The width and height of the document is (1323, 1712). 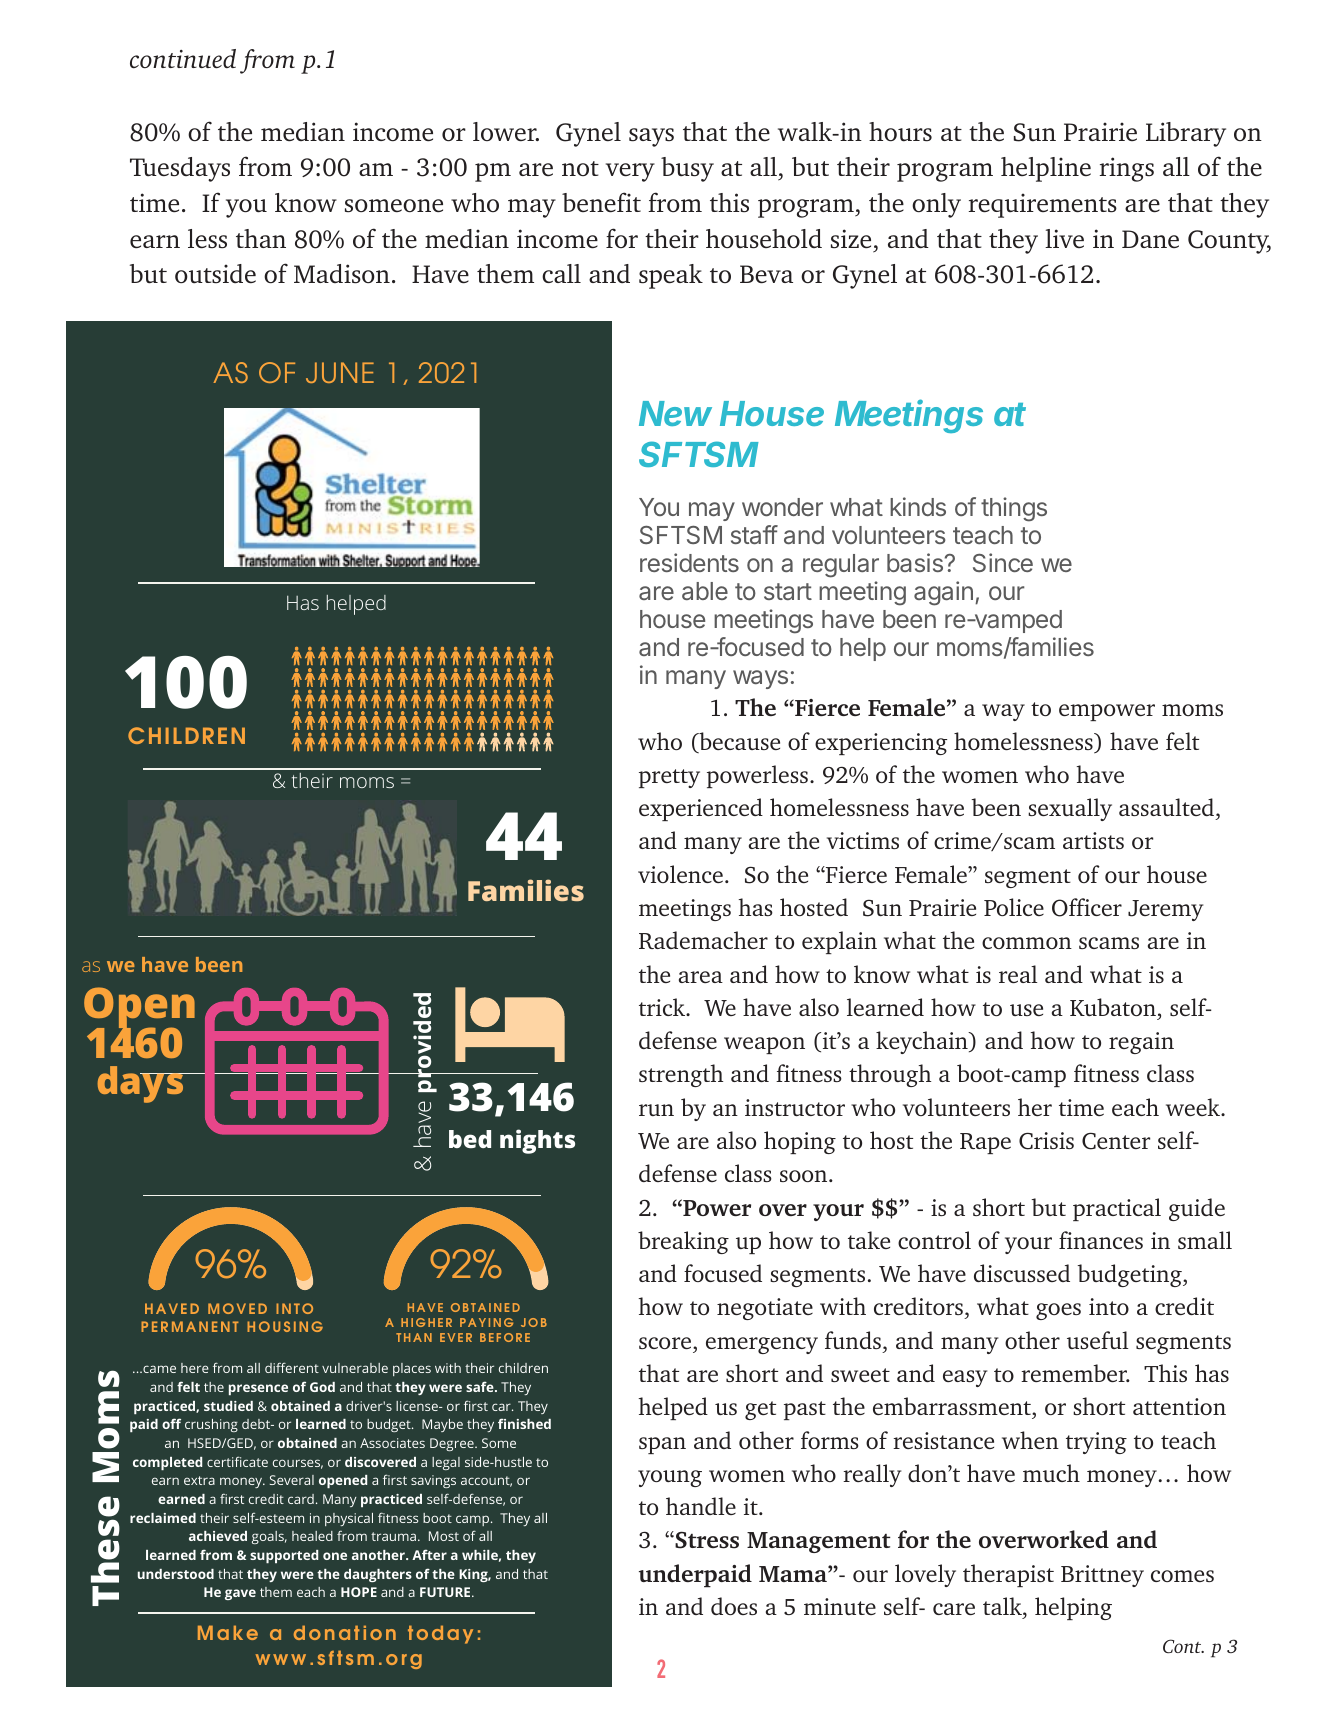 What do you see at coordinates (1102, 1576) in the document?
I see `Brittney` at bounding box center [1102, 1576].
